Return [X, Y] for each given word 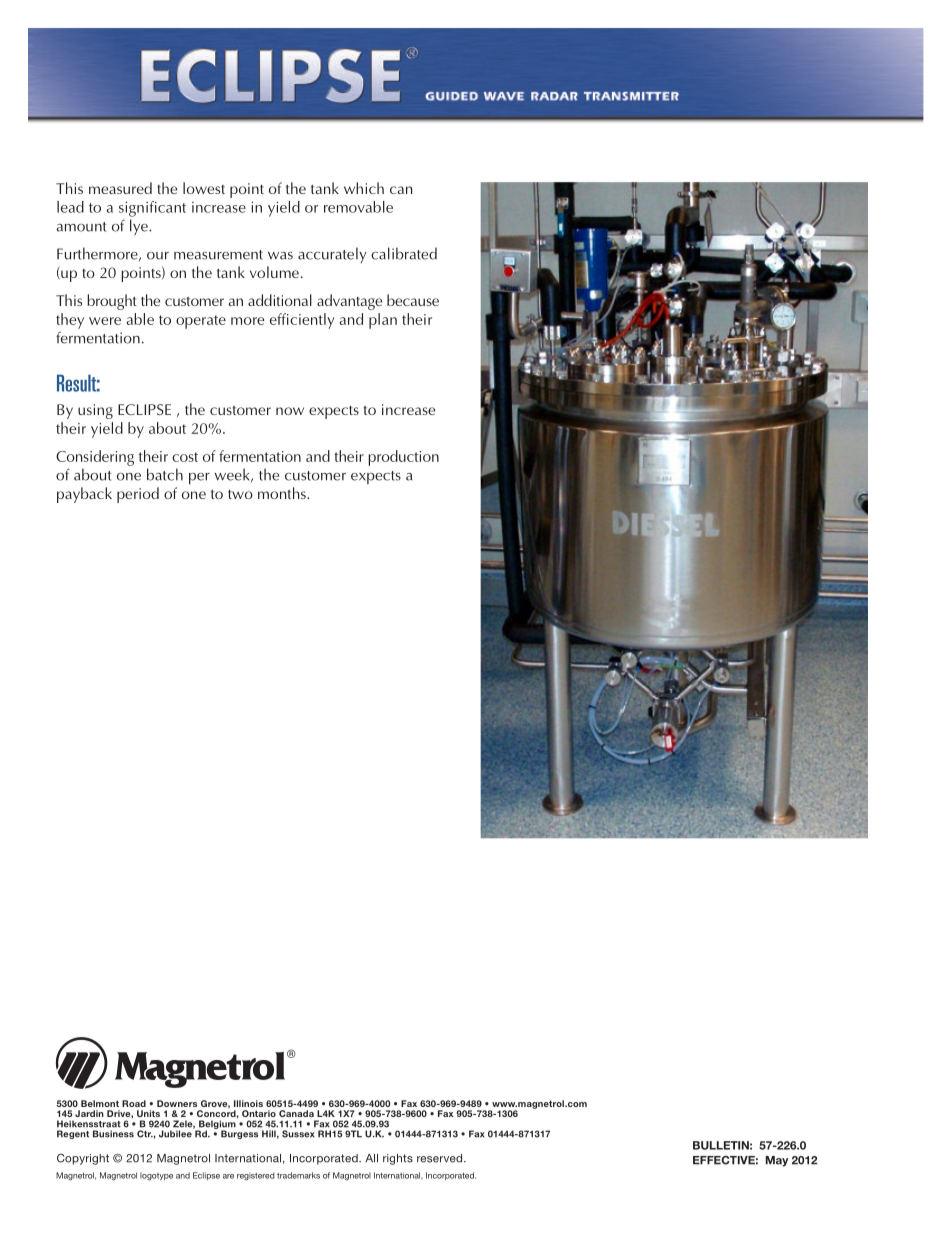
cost [185, 457]
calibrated [404, 253]
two [240, 494]
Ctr [145, 1134]
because [413, 300]
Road [134, 1103]
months [283, 493]
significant [152, 209]
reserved [441, 1158]
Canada [296, 1113]
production [404, 458]
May [777, 1161]
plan [383, 321]
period [138, 495]
